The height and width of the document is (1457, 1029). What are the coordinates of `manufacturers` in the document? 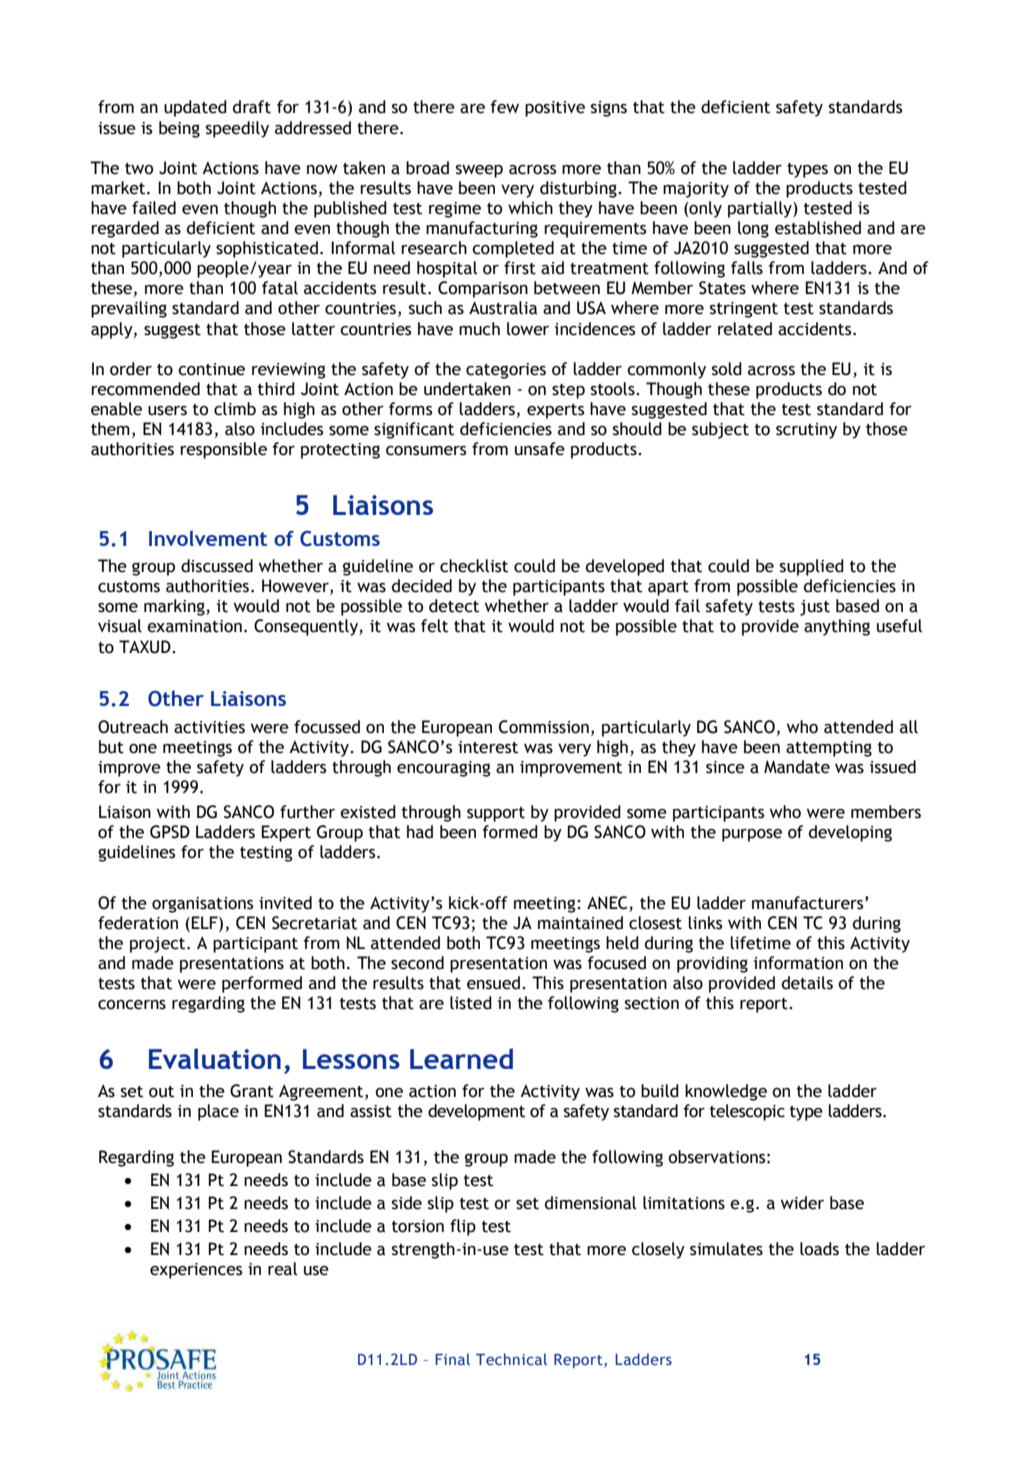 It's located at (809, 903).
